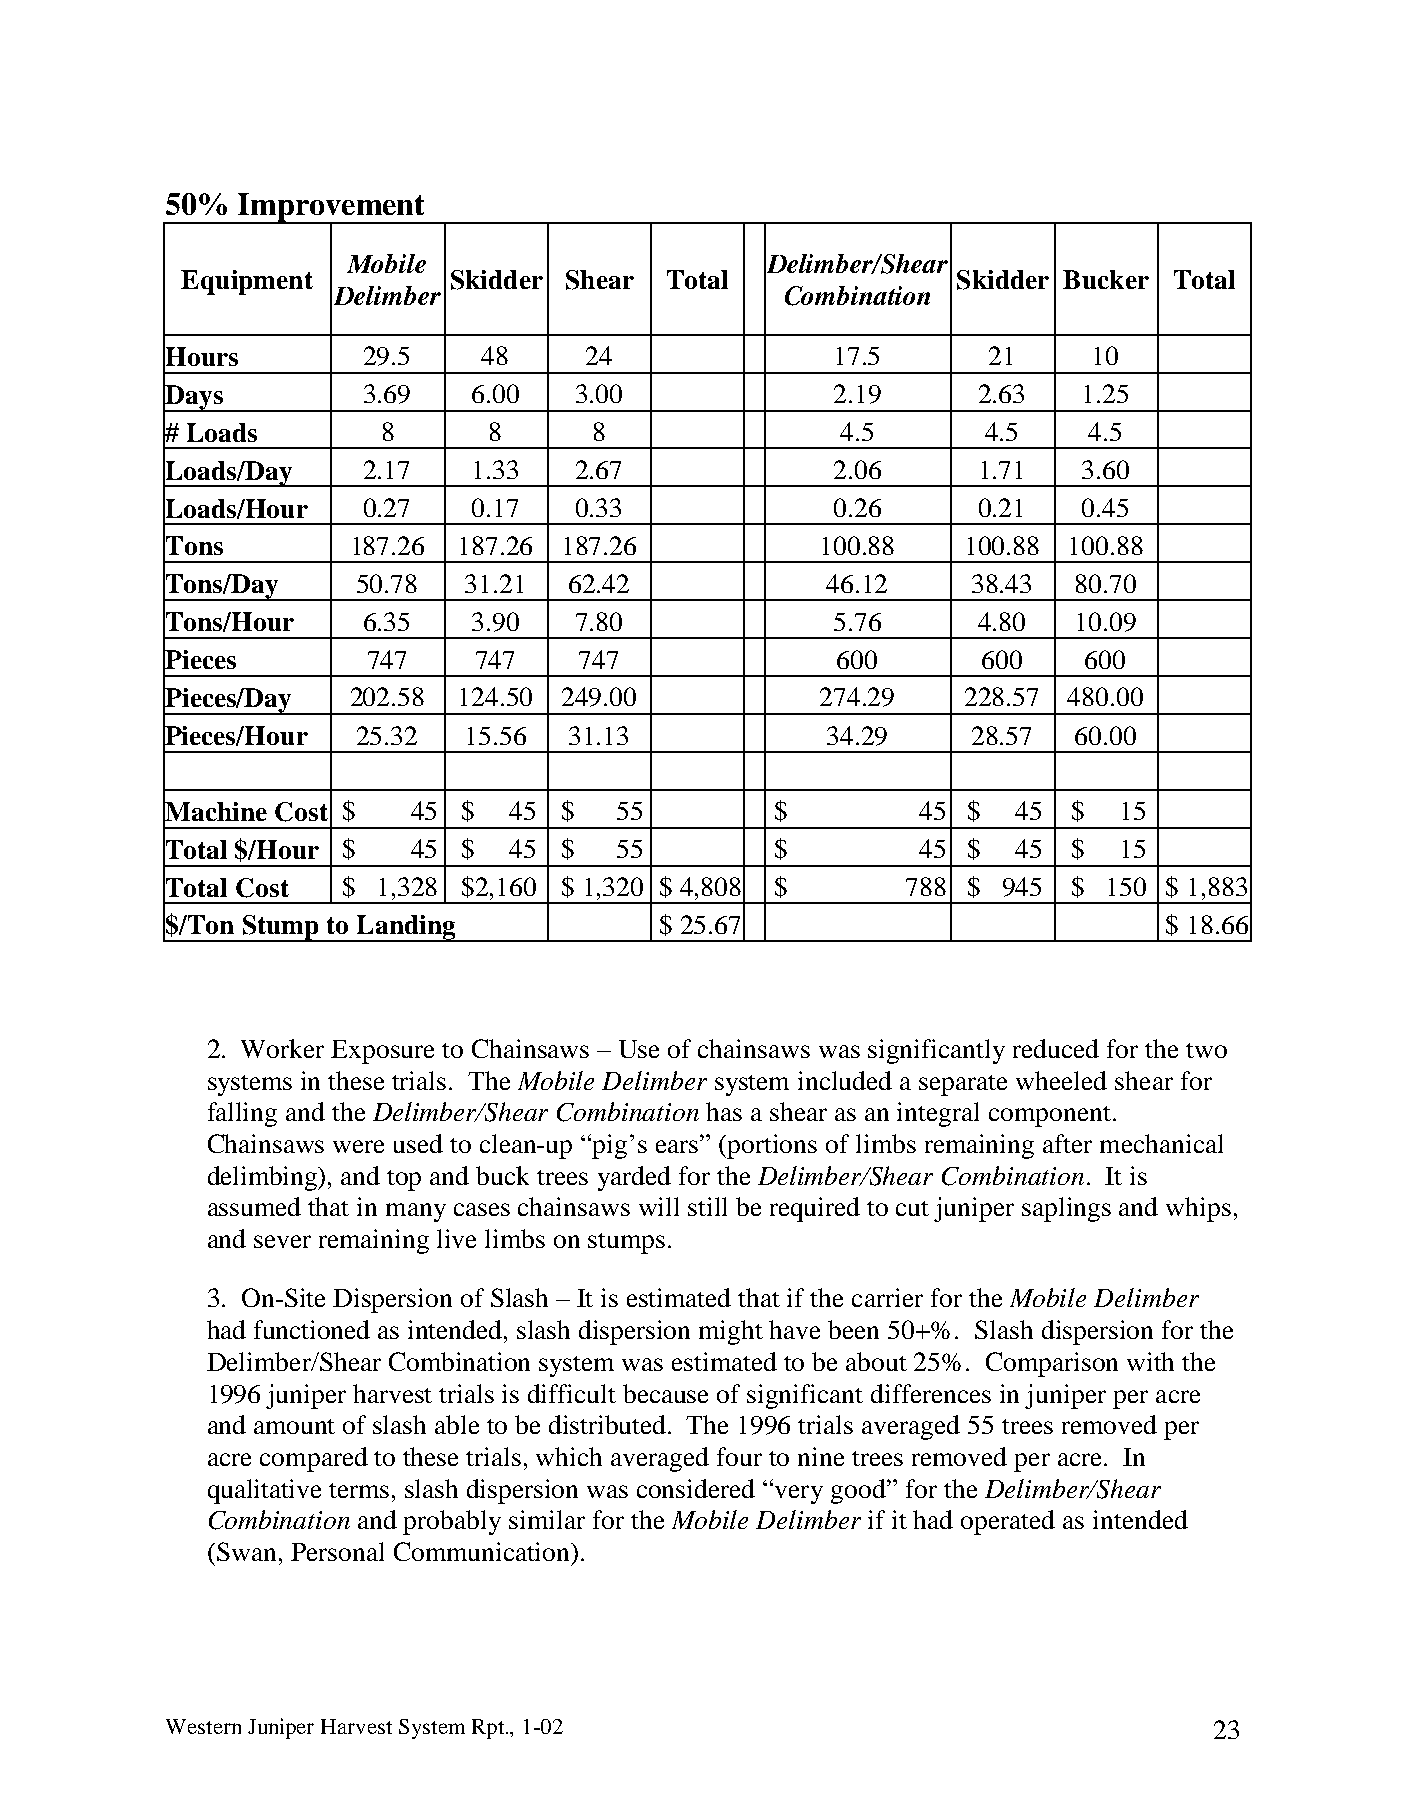 Image resolution: width=1406 pixels, height=1820 pixels. I want to click on Landing, so click(406, 928).
